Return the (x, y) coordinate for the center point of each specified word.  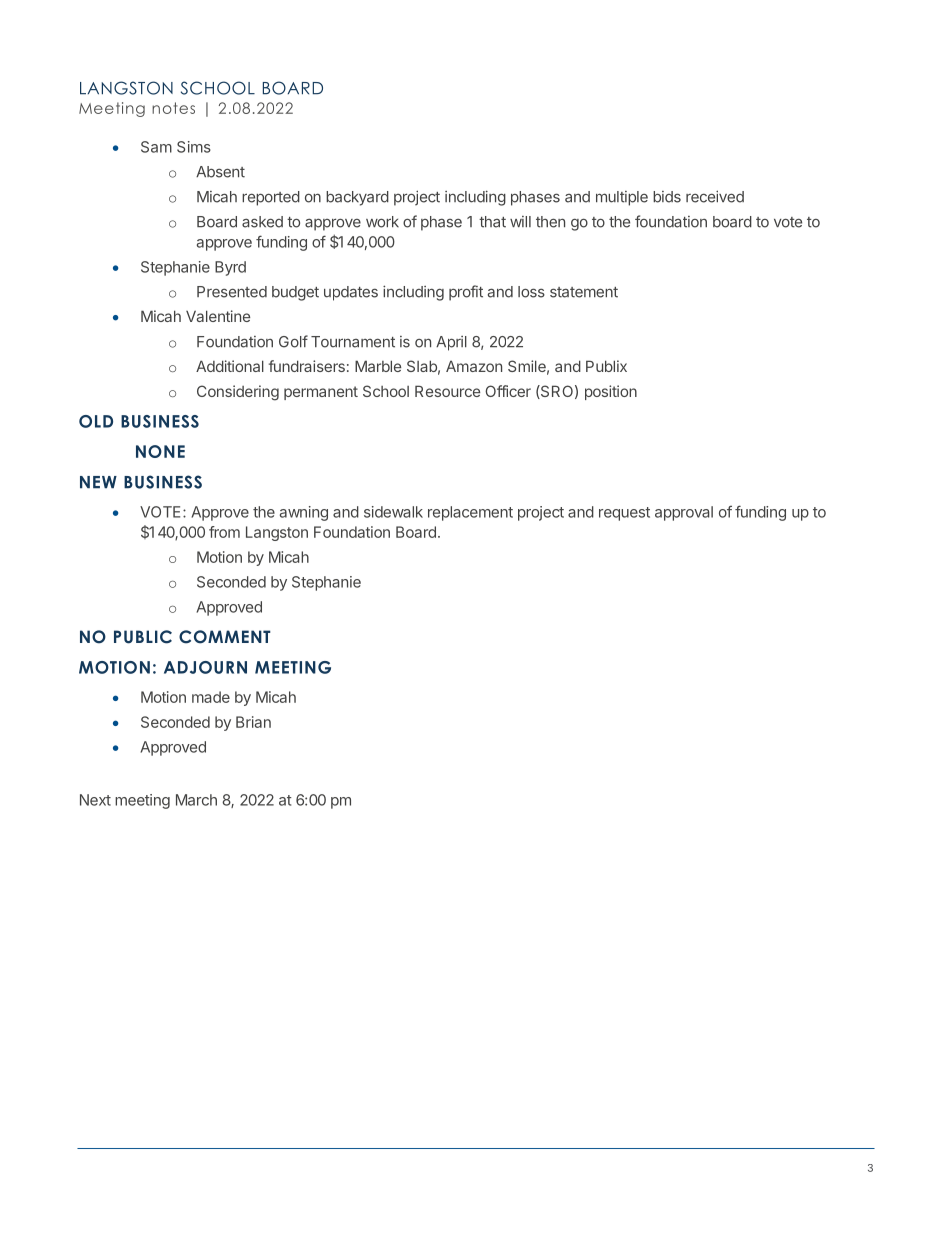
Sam (156, 147)
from (224, 532)
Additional (230, 366)
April (451, 343)
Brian (253, 722)
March (196, 800)
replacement (470, 513)
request (624, 514)
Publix (606, 366)
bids (667, 197)
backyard (357, 198)
